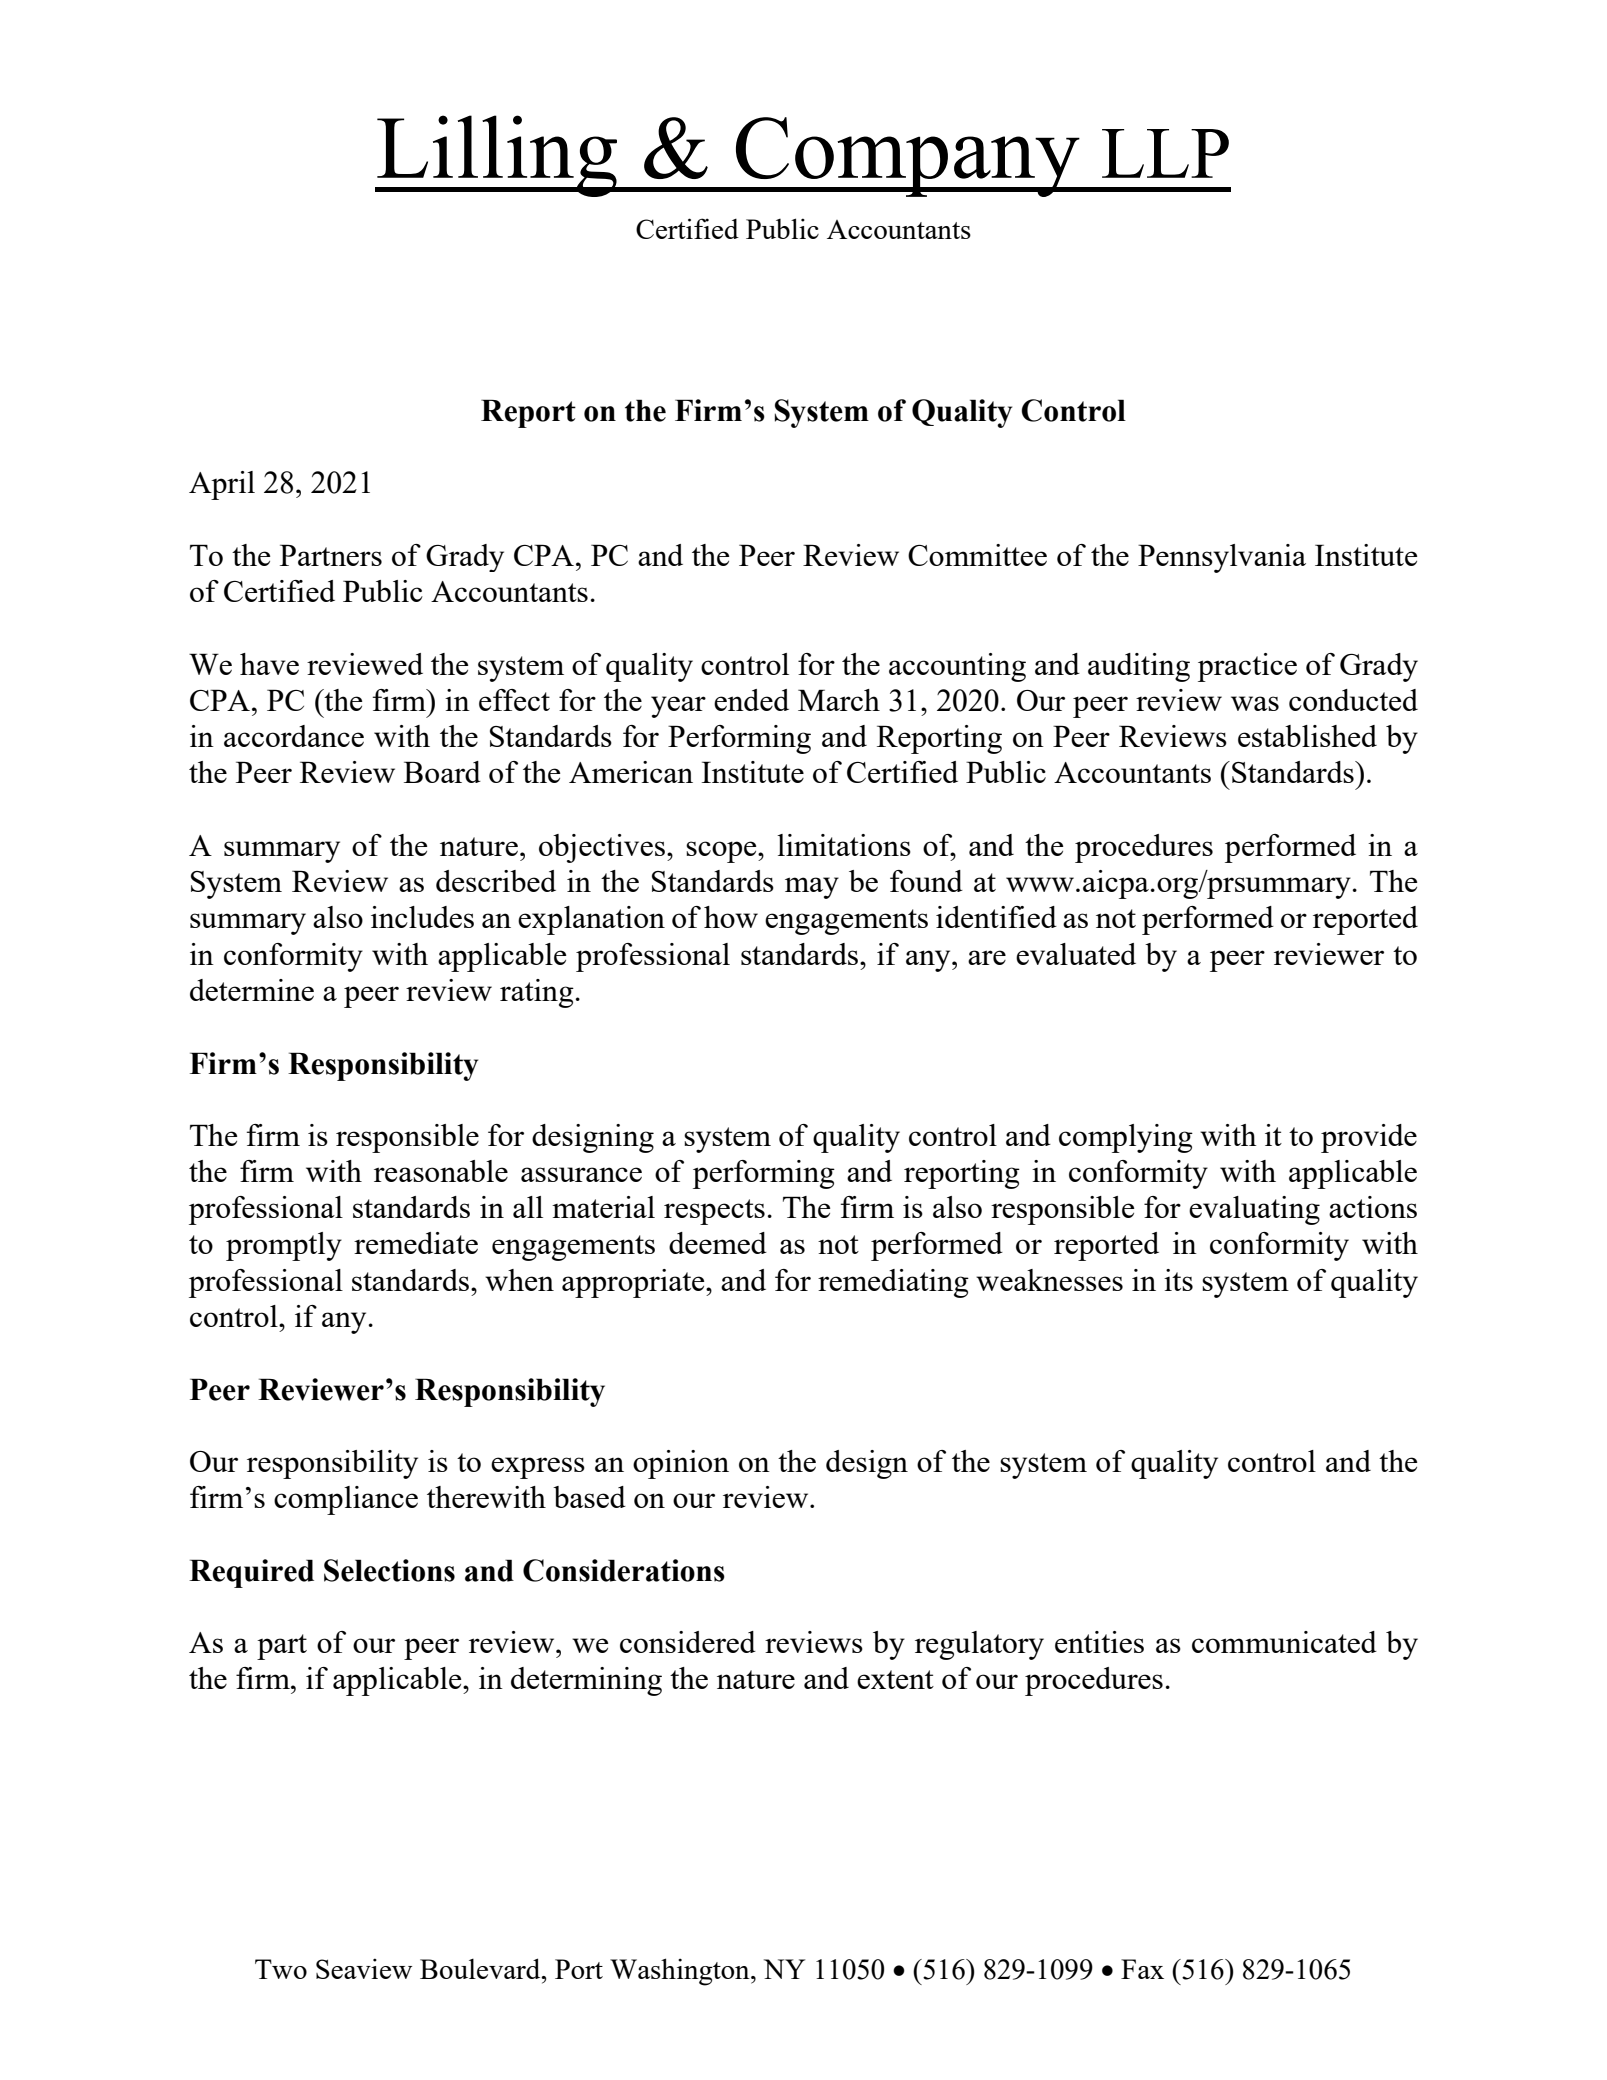 The image size is (1607, 2080). Describe the element at coordinates (442, 772) in the page. I see `Board` at that location.
